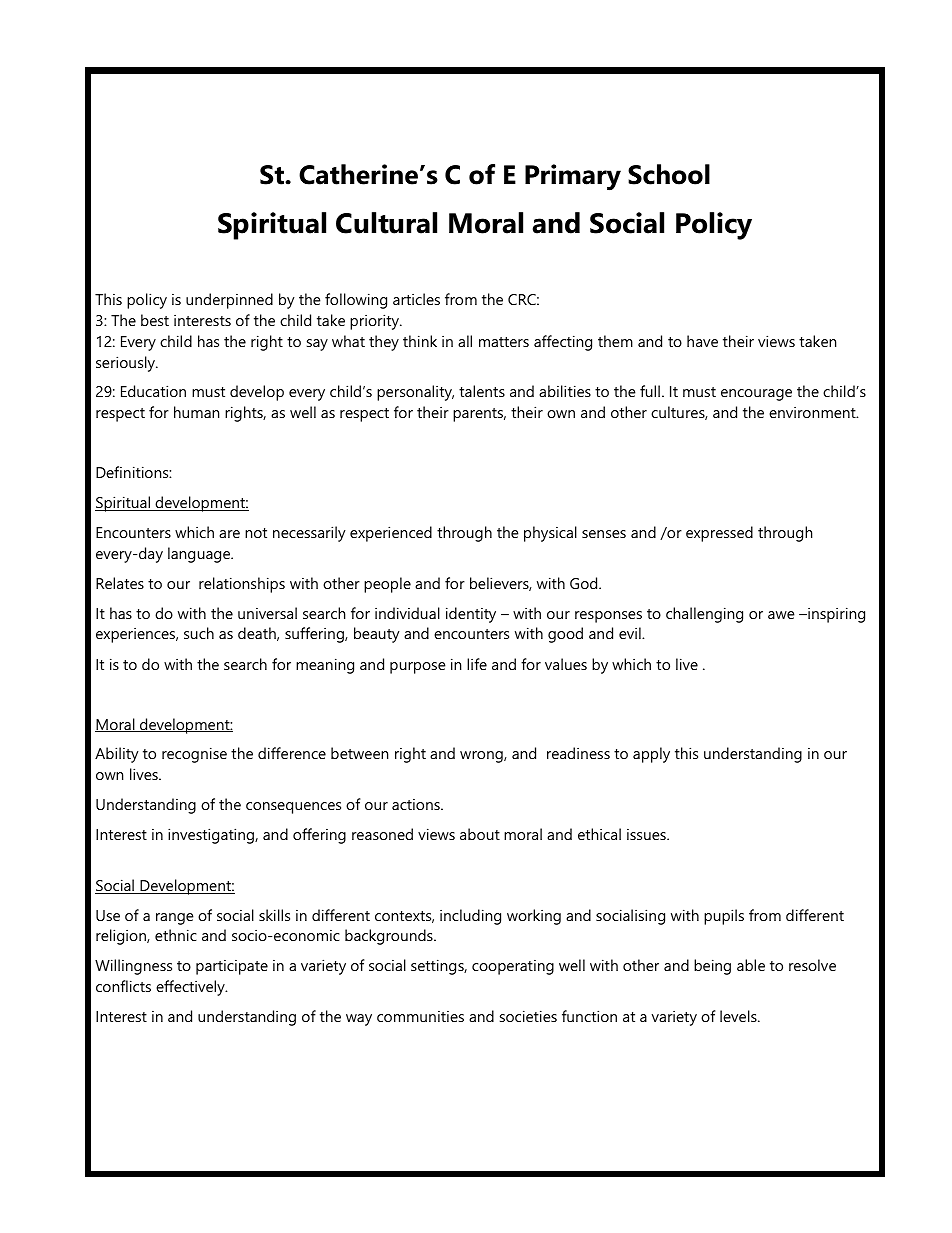 This screenshot has height=1233, width=952. Describe the element at coordinates (417, 804) in the screenshot. I see `actions` at that location.
